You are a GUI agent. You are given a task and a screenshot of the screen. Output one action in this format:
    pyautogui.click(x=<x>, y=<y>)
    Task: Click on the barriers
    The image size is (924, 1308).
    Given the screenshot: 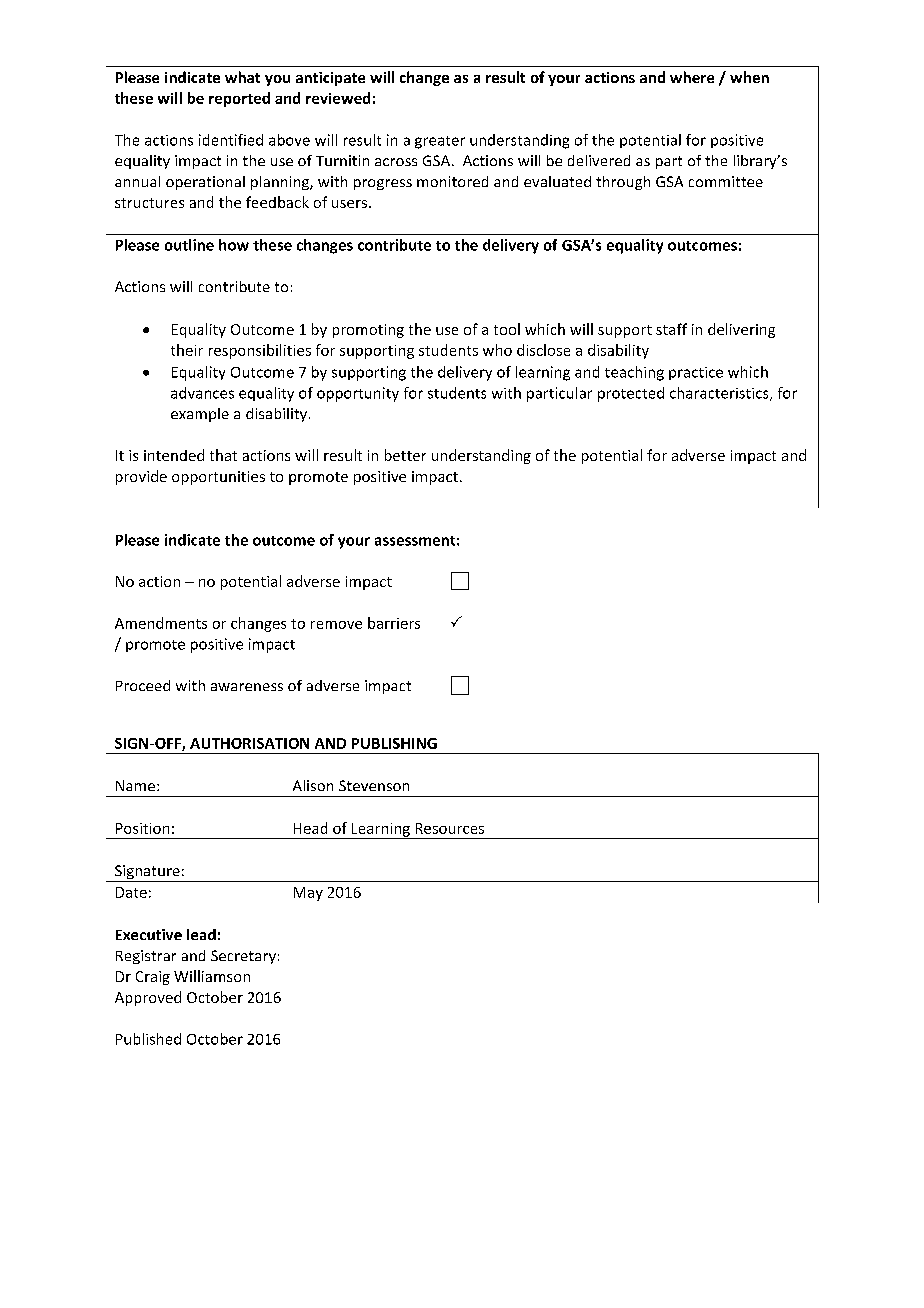 What is the action you would take?
    pyautogui.click(x=394, y=623)
